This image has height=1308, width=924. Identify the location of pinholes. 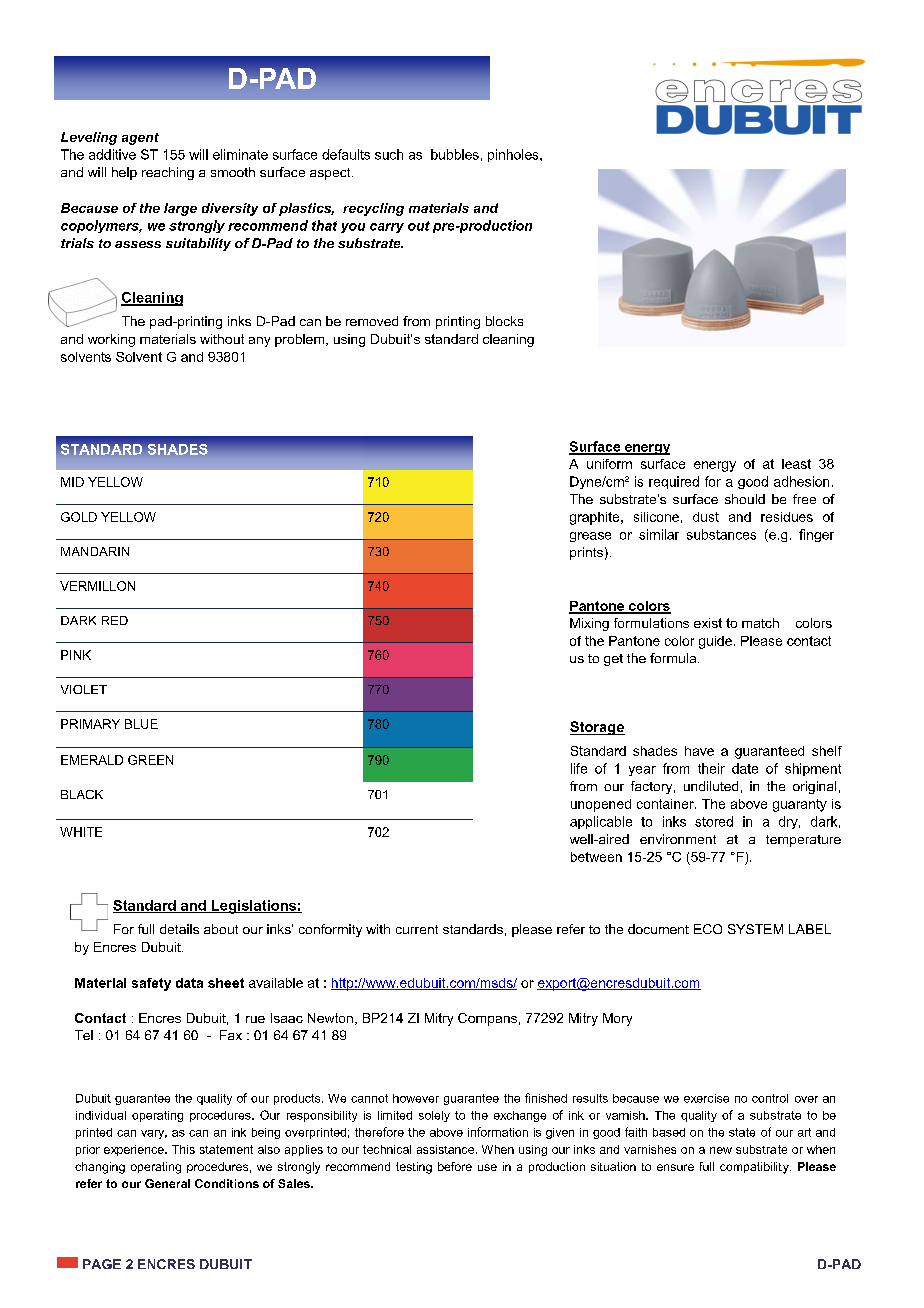
(514, 155).
